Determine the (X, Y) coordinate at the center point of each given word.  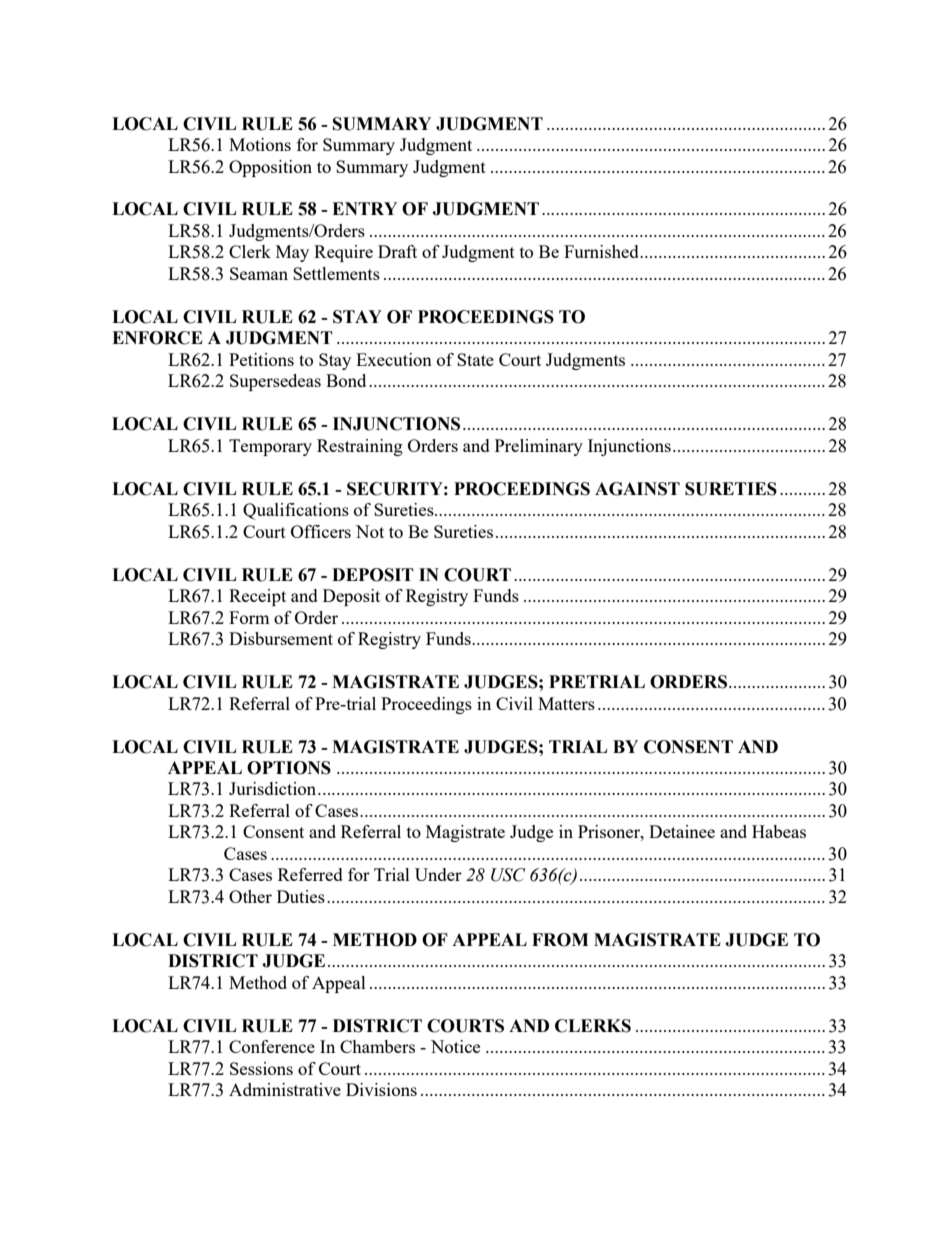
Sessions (261, 1068)
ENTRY (364, 208)
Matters (566, 703)
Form (249, 617)
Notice (455, 1046)
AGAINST (637, 489)
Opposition (270, 168)
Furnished (602, 251)
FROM (560, 940)
